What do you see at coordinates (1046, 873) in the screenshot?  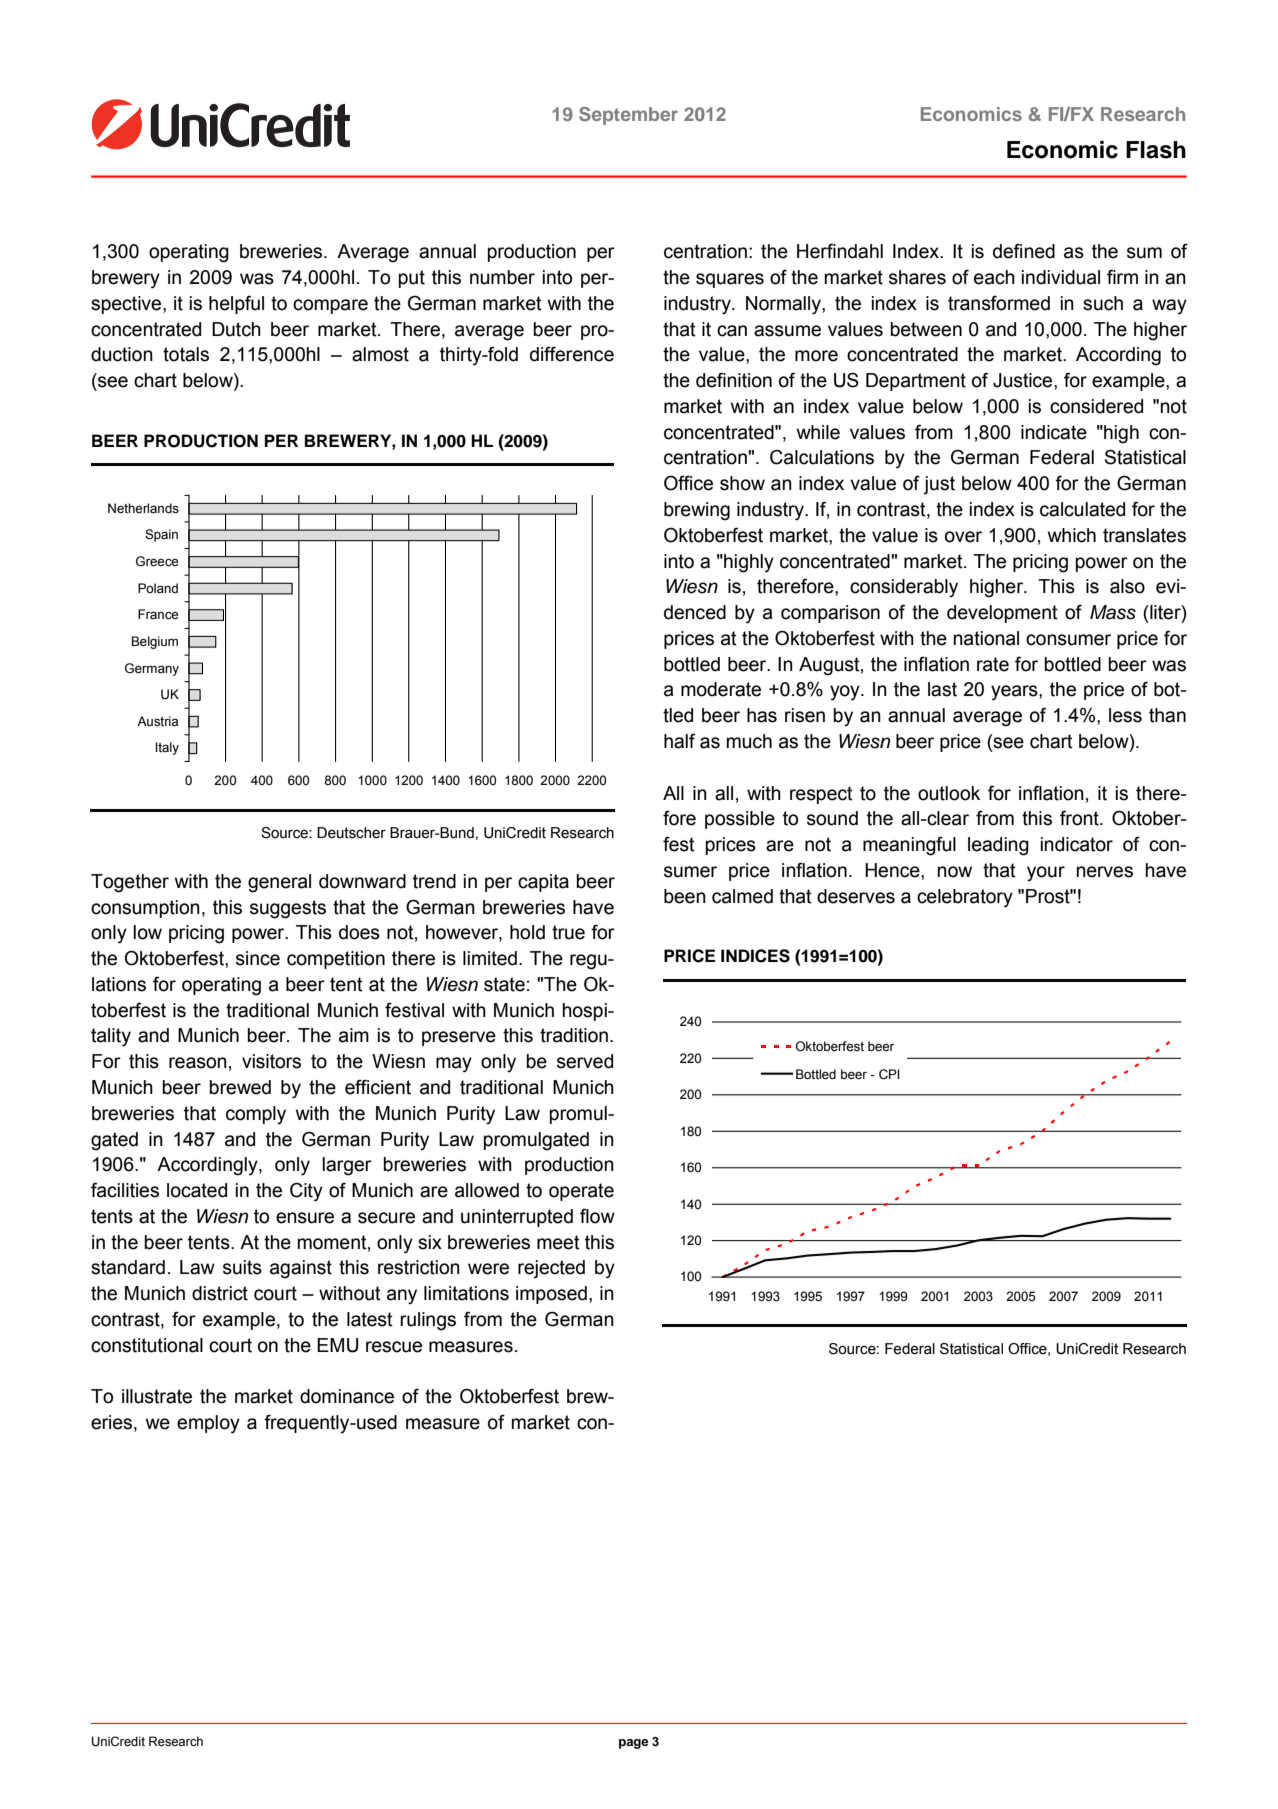 I see `your` at bounding box center [1046, 873].
